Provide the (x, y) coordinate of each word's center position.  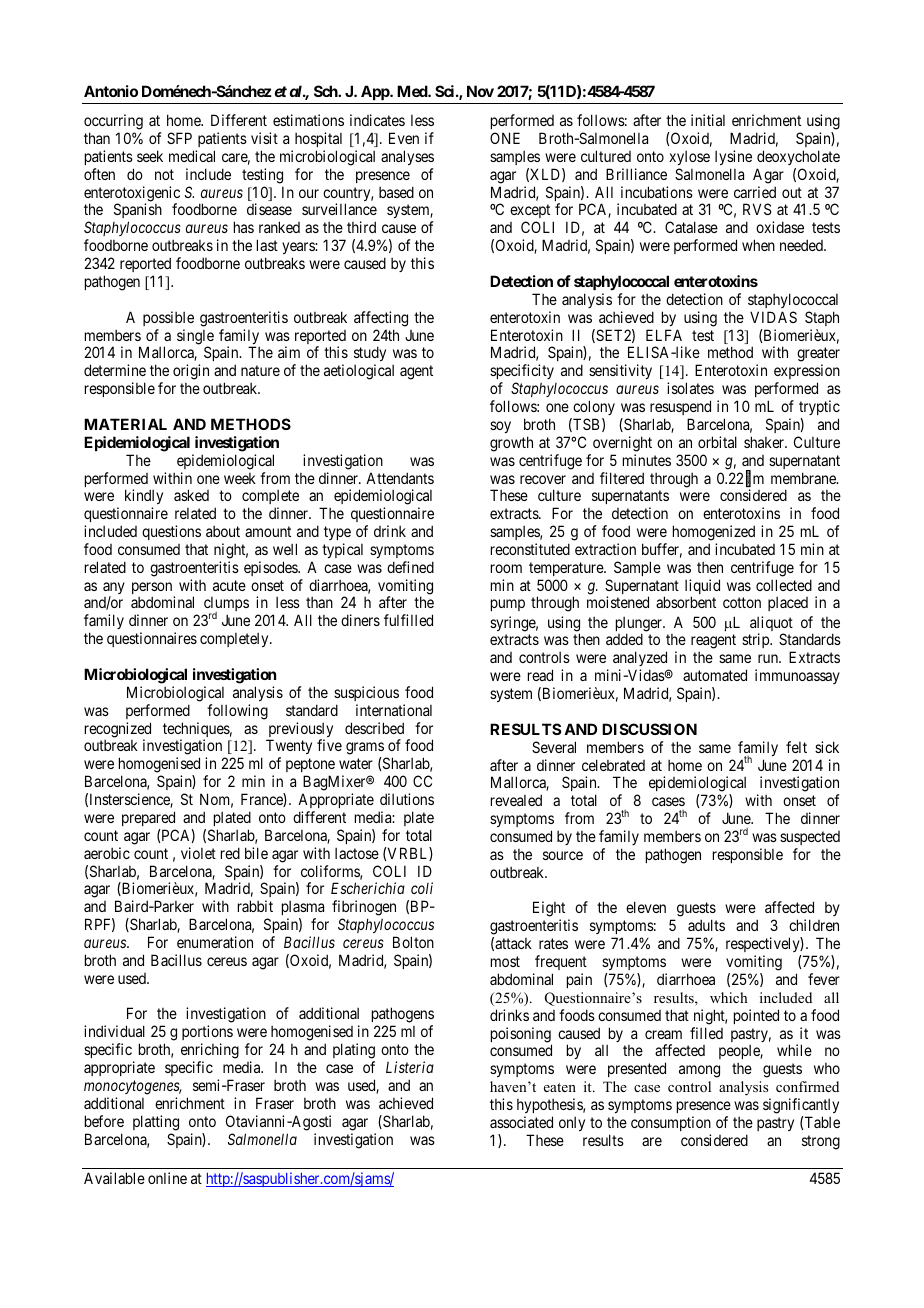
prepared (148, 818)
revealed (516, 800)
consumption (671, 1123)
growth (511, 444)
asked (191, 495)
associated (521, 1122)
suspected (810, 838)
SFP (179, 138)
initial (708, 120)
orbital (717, 442)
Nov (480, 91)
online (167, 1178)
